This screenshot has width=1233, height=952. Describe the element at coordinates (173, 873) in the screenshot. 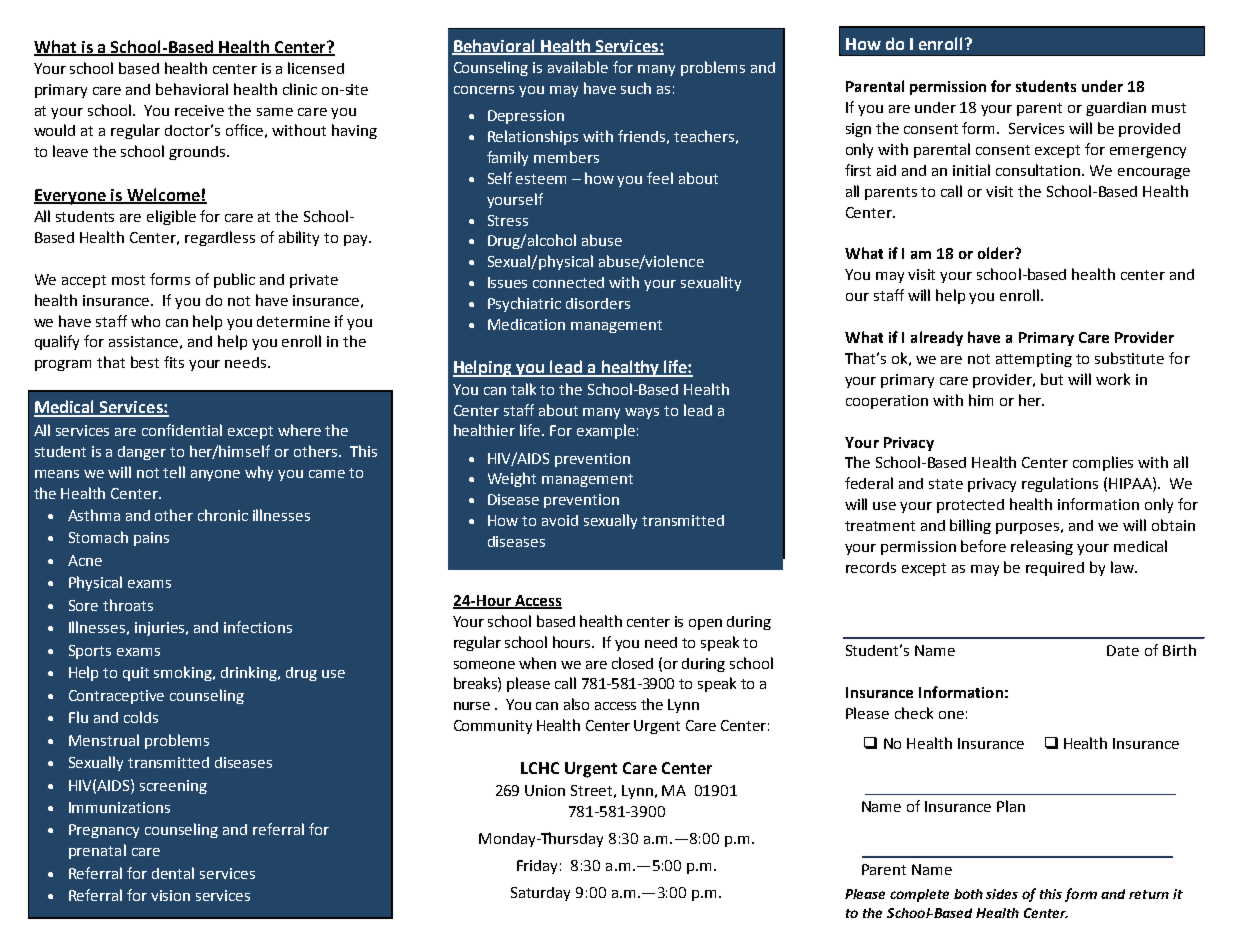

I see `dental` at that location.
